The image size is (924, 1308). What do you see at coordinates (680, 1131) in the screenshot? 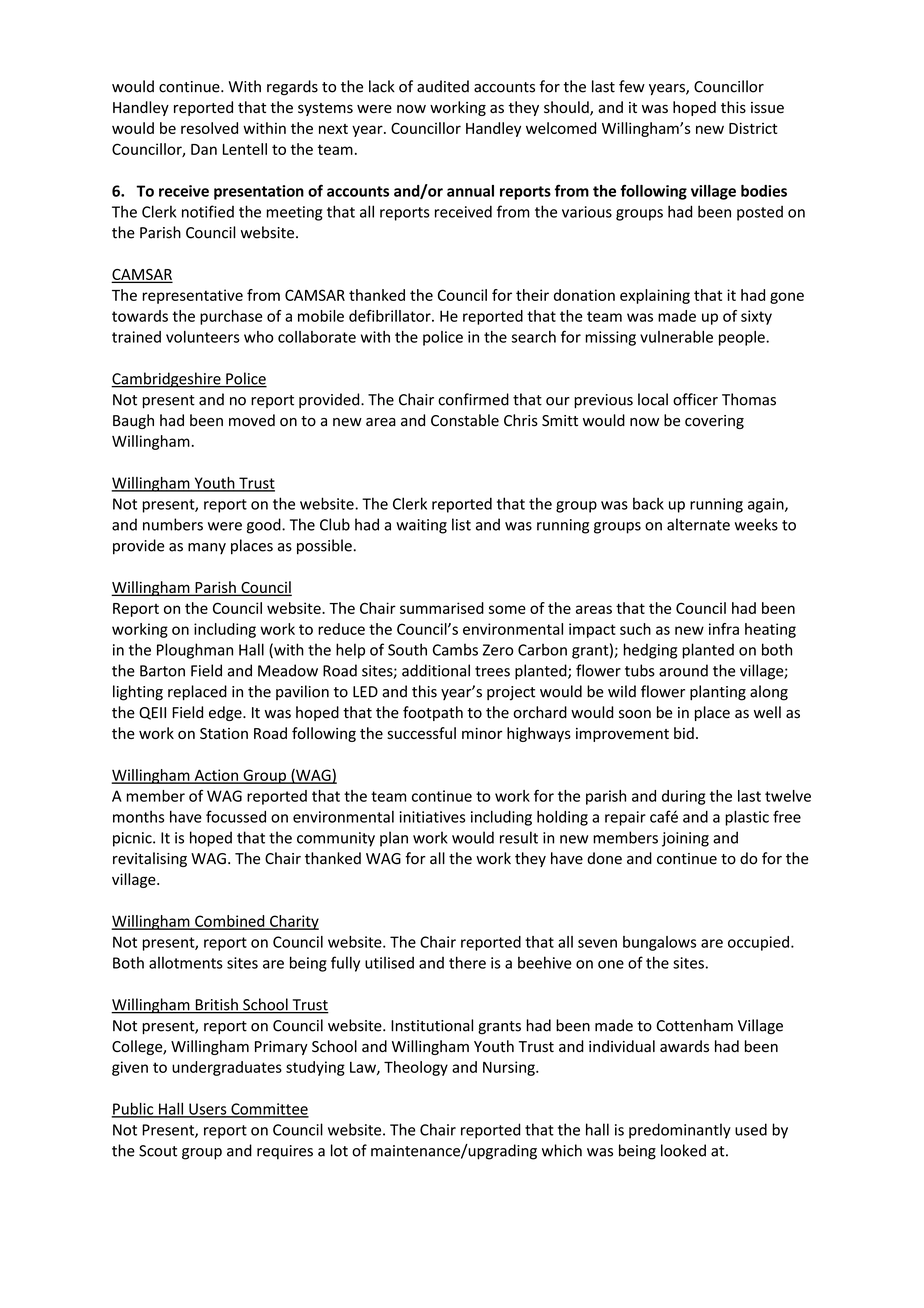
I see `predominantly` at bounding box center [680, 1131].
